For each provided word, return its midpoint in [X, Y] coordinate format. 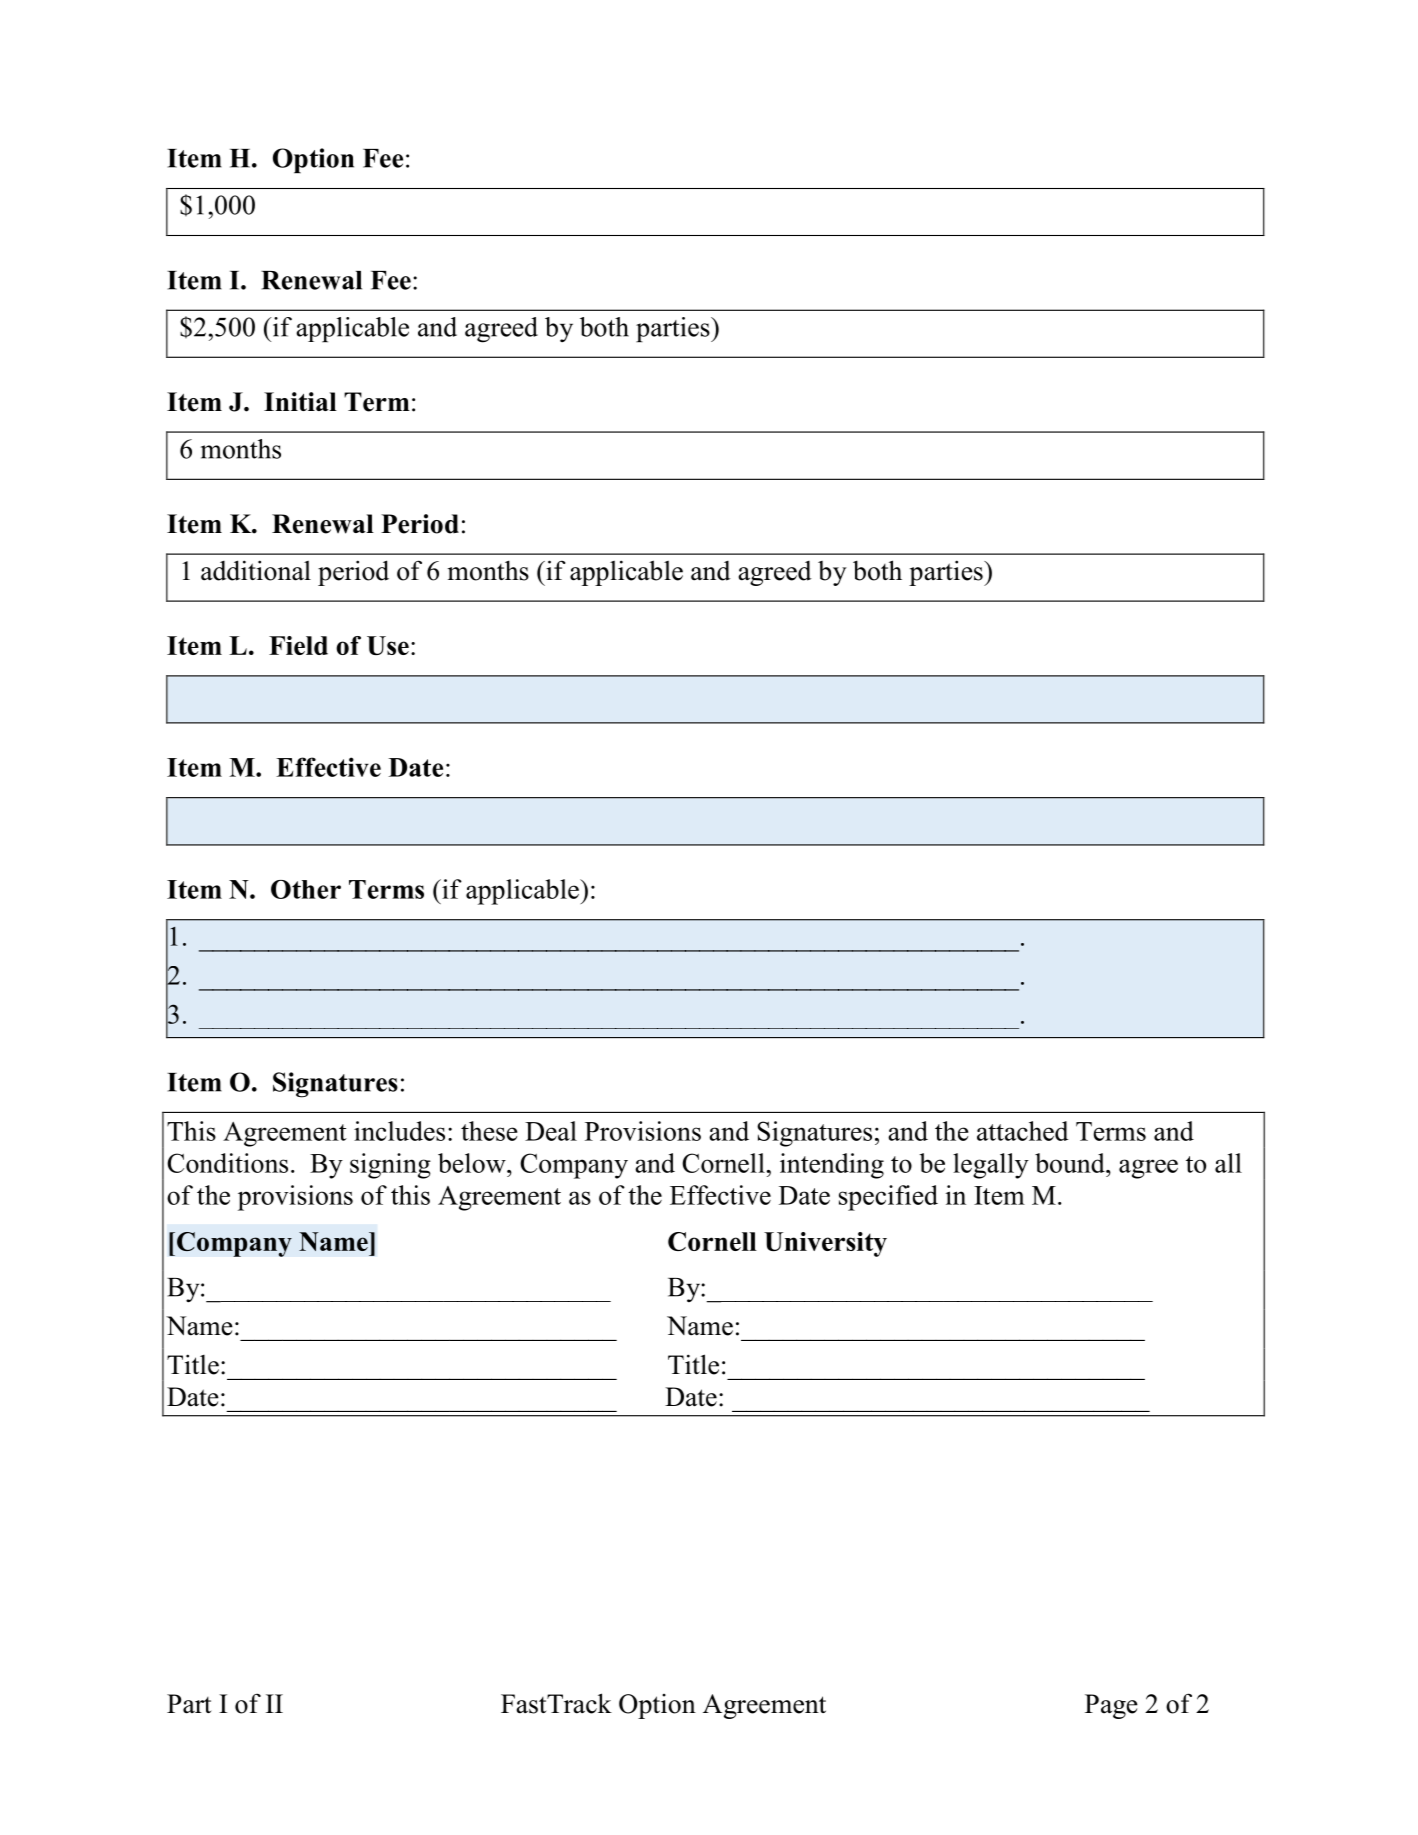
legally [991, 1166]
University [825, 1244]
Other [306, 889]
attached [1022, 1131]
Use [388, 645]
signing [390, 1166]
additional [256, 570]
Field [298, 645]
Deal [551, 1131]
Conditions [227, 1163]
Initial [300, 401]
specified [888, 1198]
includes [399, 1131]
